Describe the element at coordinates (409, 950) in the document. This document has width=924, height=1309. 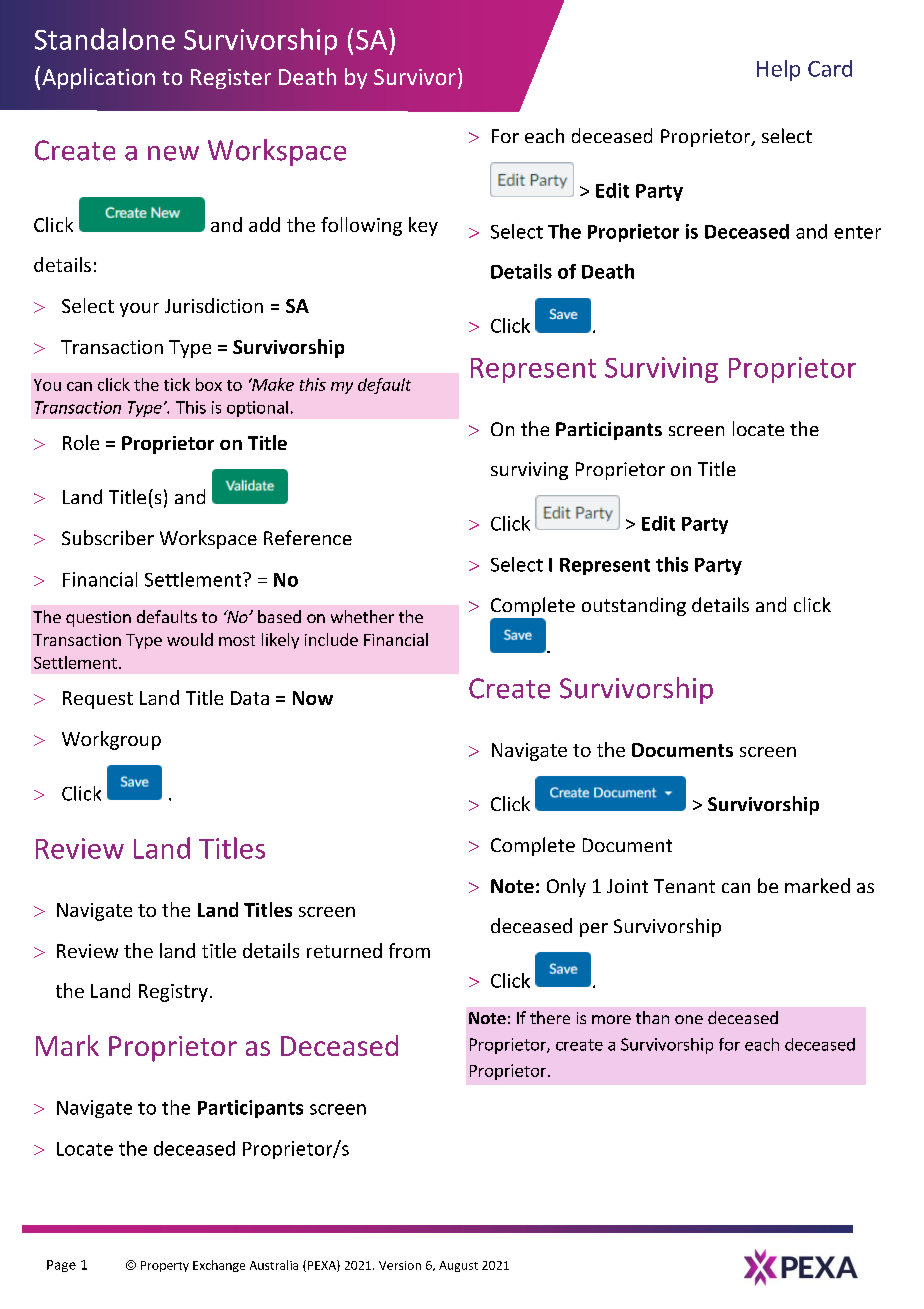
I see `from` at that location.
